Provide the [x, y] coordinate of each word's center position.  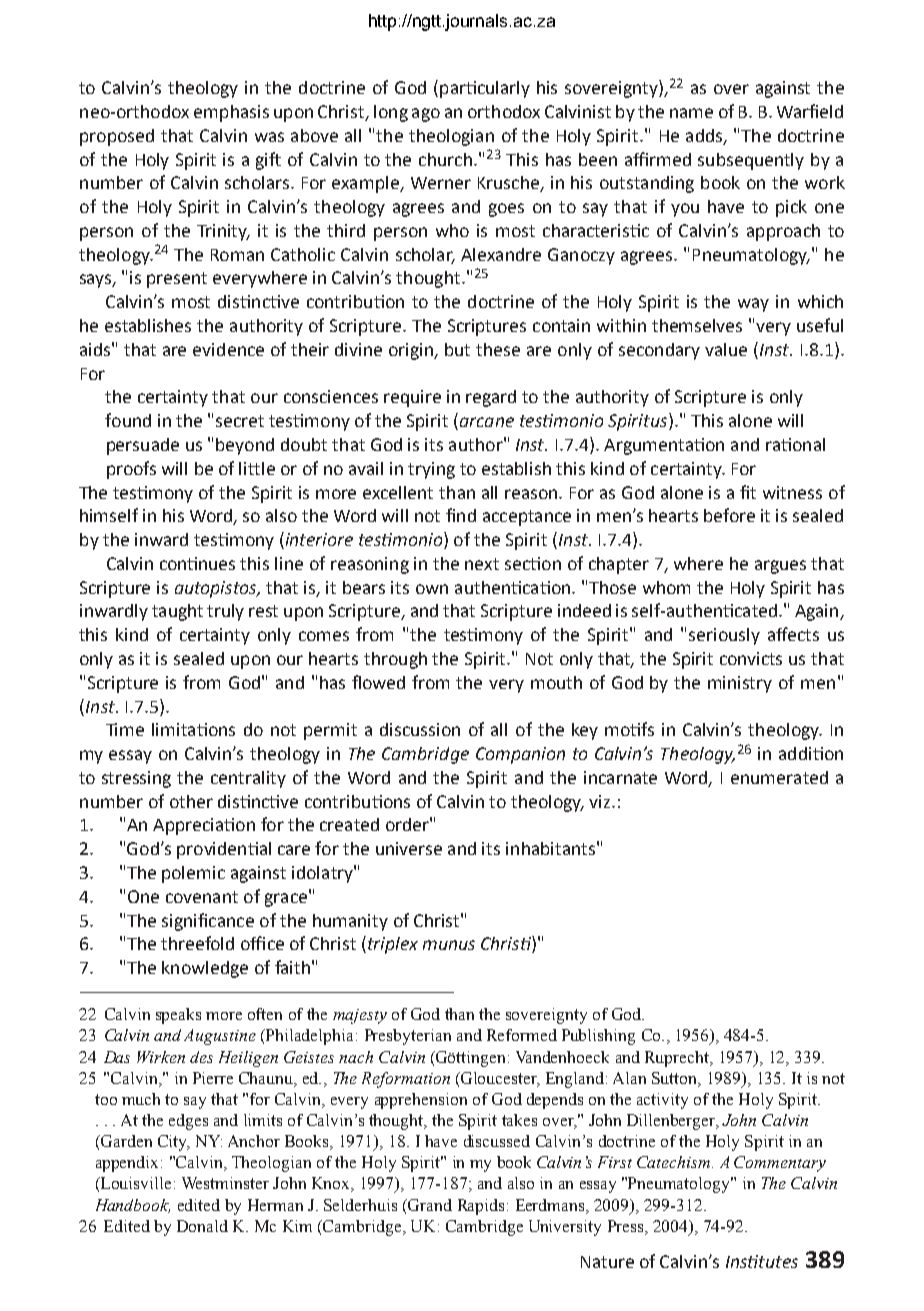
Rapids [481, 1207]
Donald [202, 1226]
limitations [193, 729]
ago [426, 115]
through [395, 660]
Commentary [780, 1164]
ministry [740, 684]
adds [705, 136]
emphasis [231, 113]
